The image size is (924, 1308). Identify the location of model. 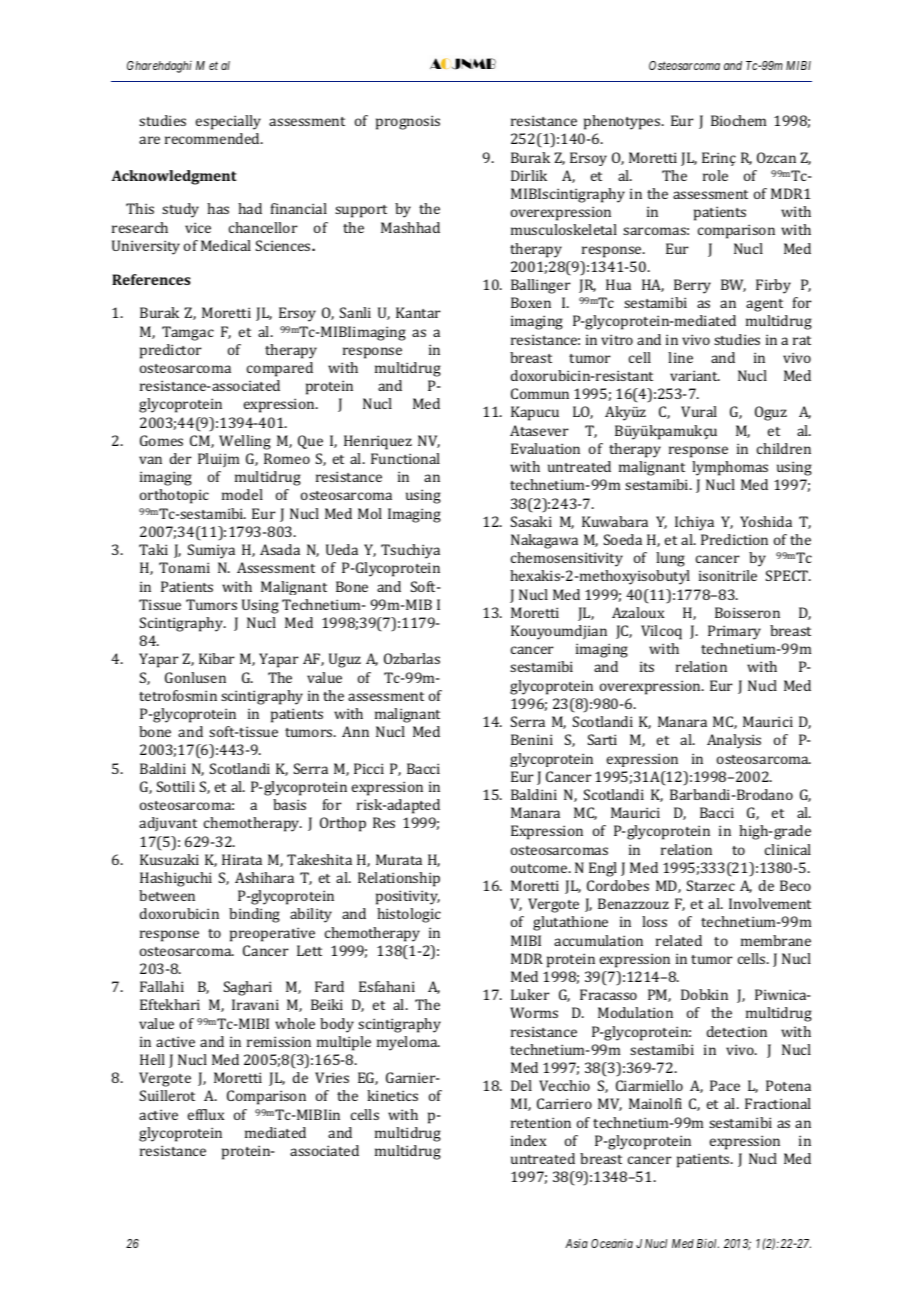
(242, 494).
